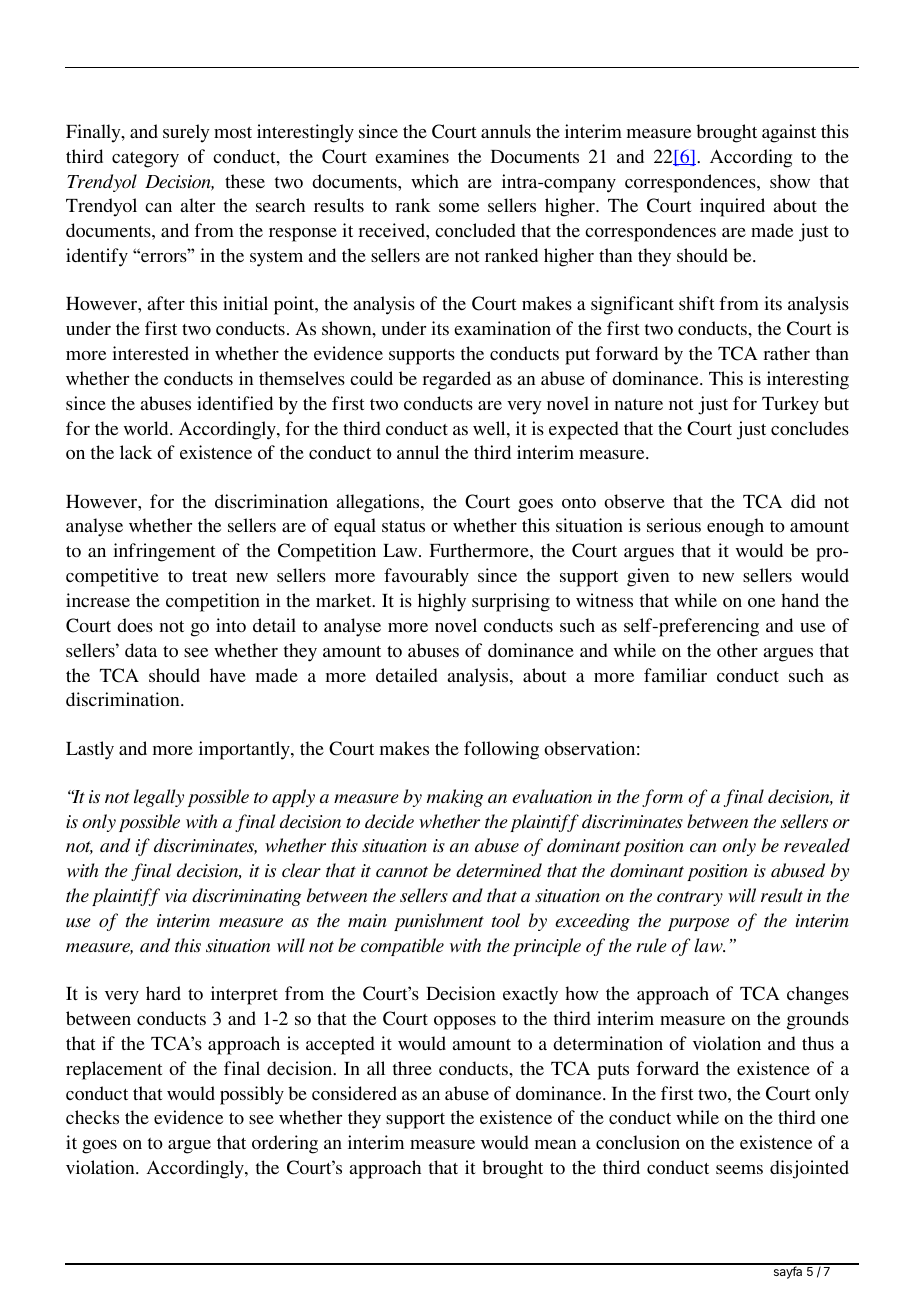  I want to click on which, so click(435, 181).
